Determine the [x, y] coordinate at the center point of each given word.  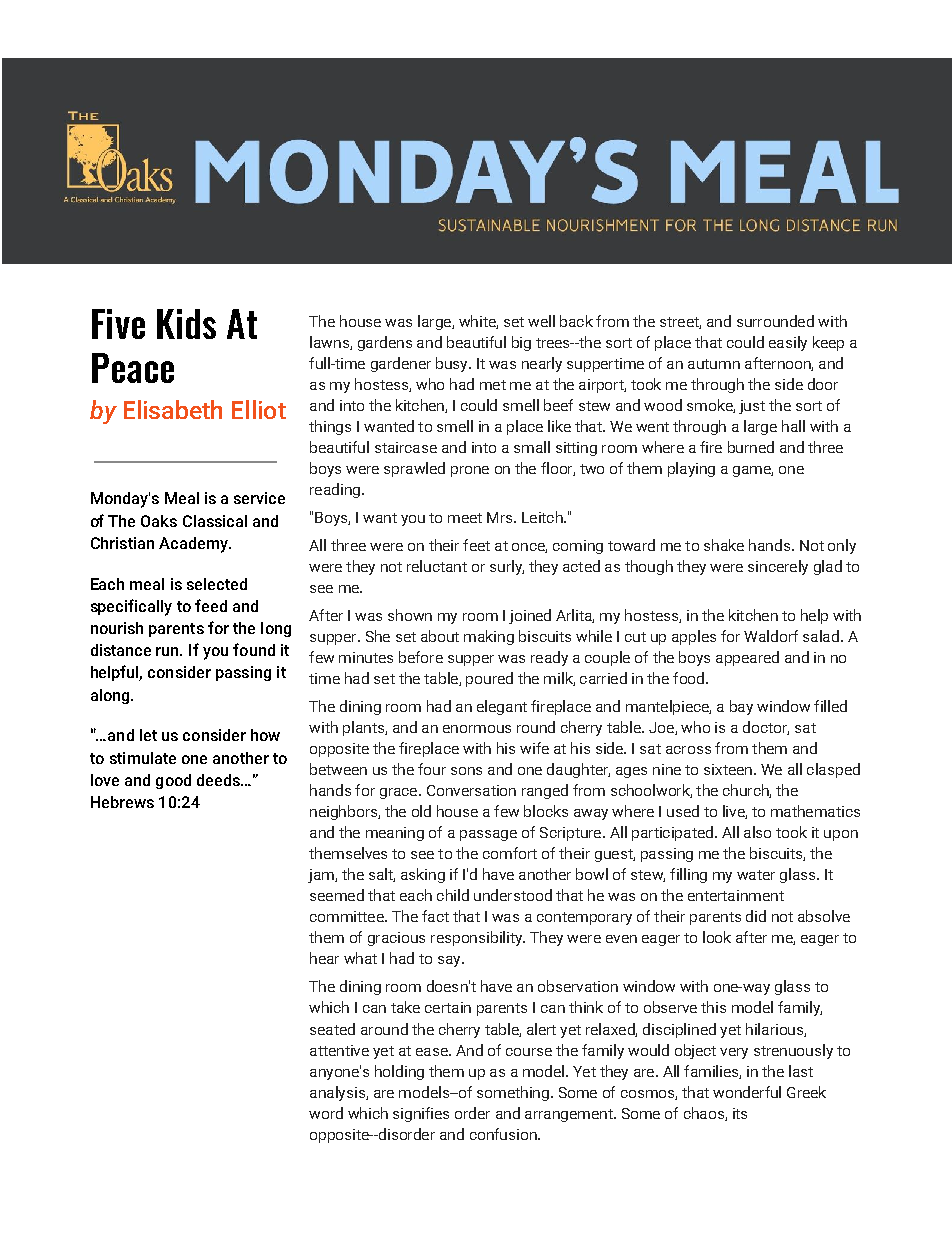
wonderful [747, 1092]
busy [453, 364]
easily [788, 343]
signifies [421, 1114]
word [326, 1113]
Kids [186, 324]
